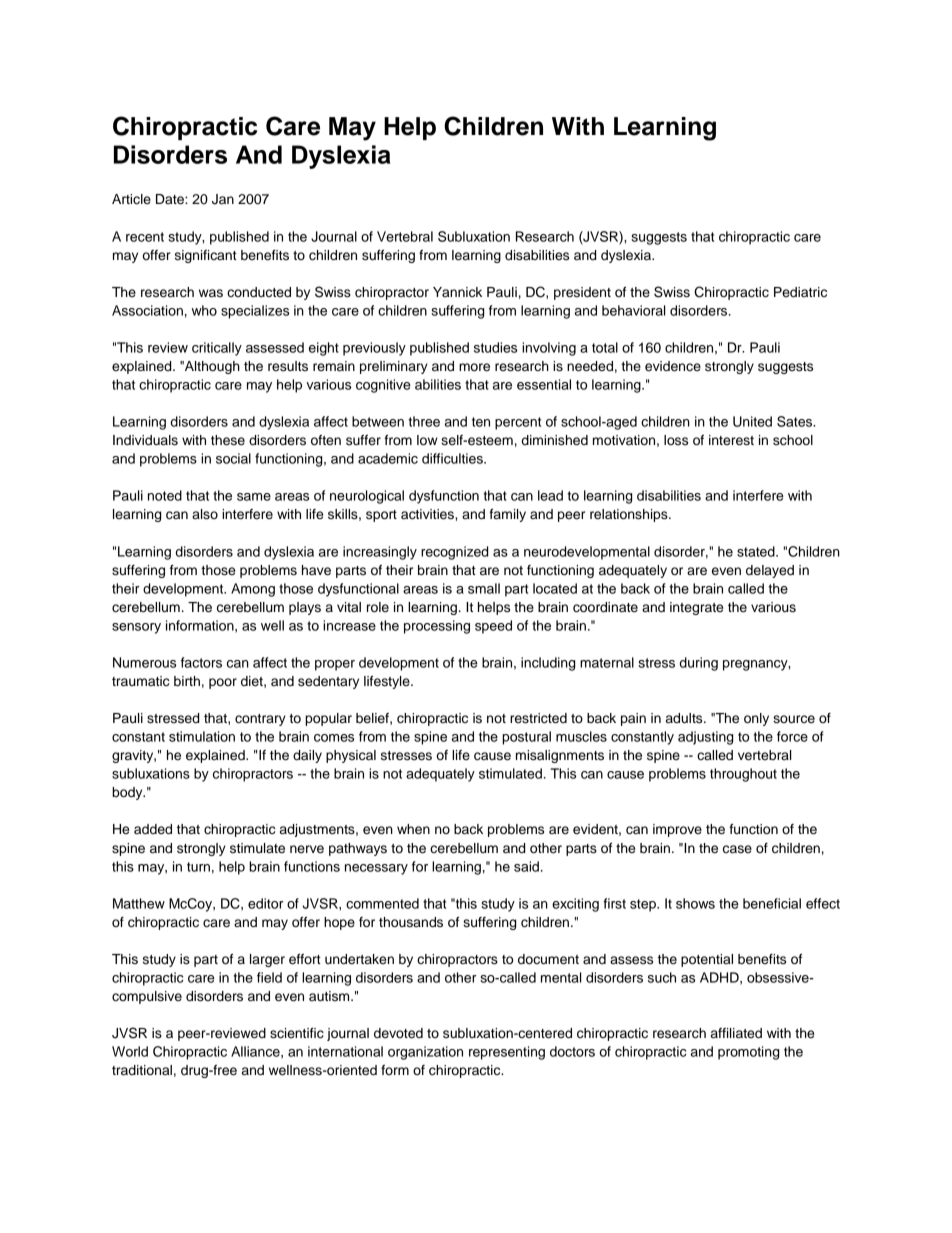  What do you see at coordinates (142, 1070) in the document?
I see `traditional` at bounding box center [142, 1070].
